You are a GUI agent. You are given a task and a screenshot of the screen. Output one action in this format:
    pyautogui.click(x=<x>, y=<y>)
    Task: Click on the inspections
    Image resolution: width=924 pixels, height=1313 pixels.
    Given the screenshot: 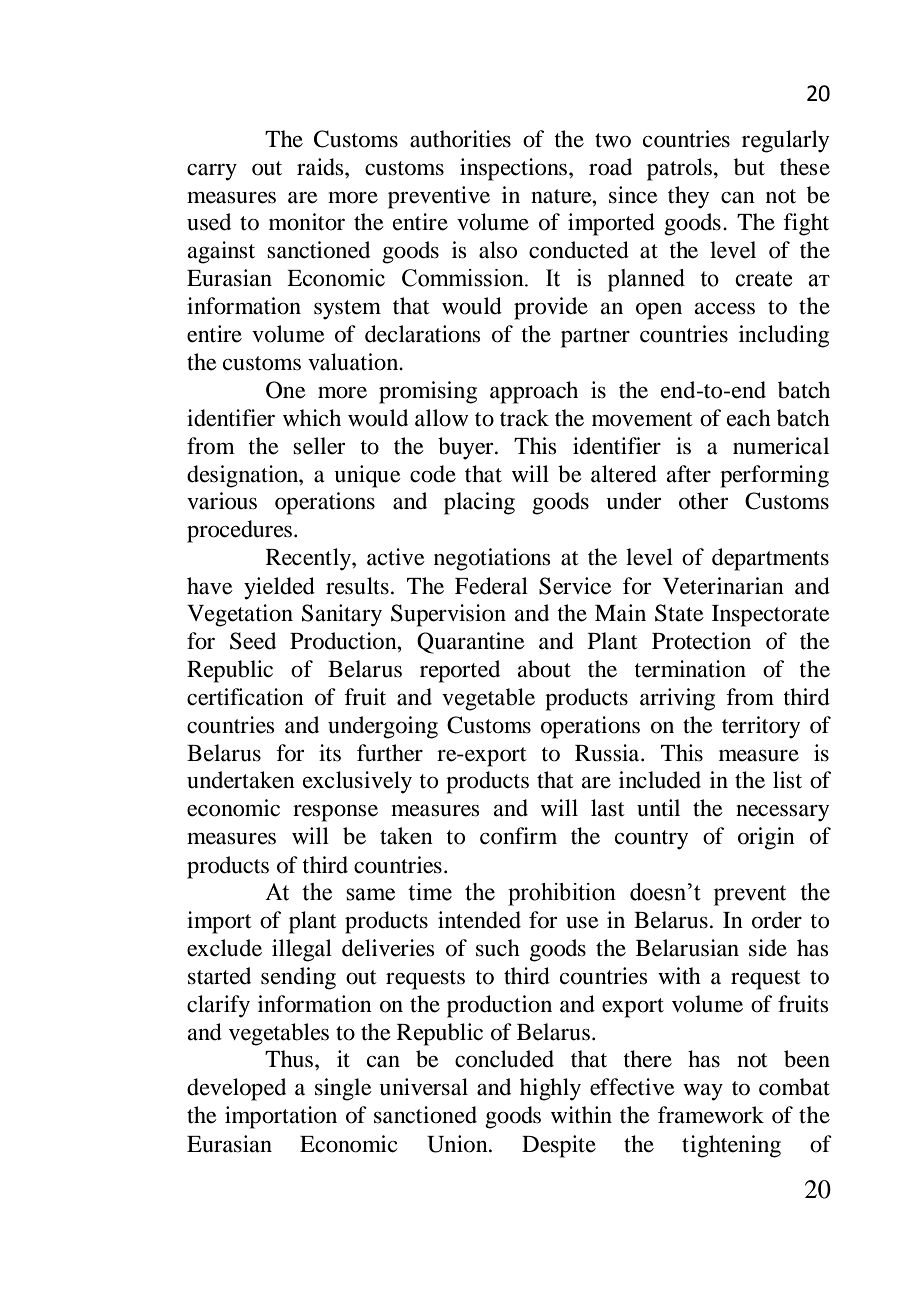 What is the action you would take?
    pyautogui.click(x=515, y=169)
